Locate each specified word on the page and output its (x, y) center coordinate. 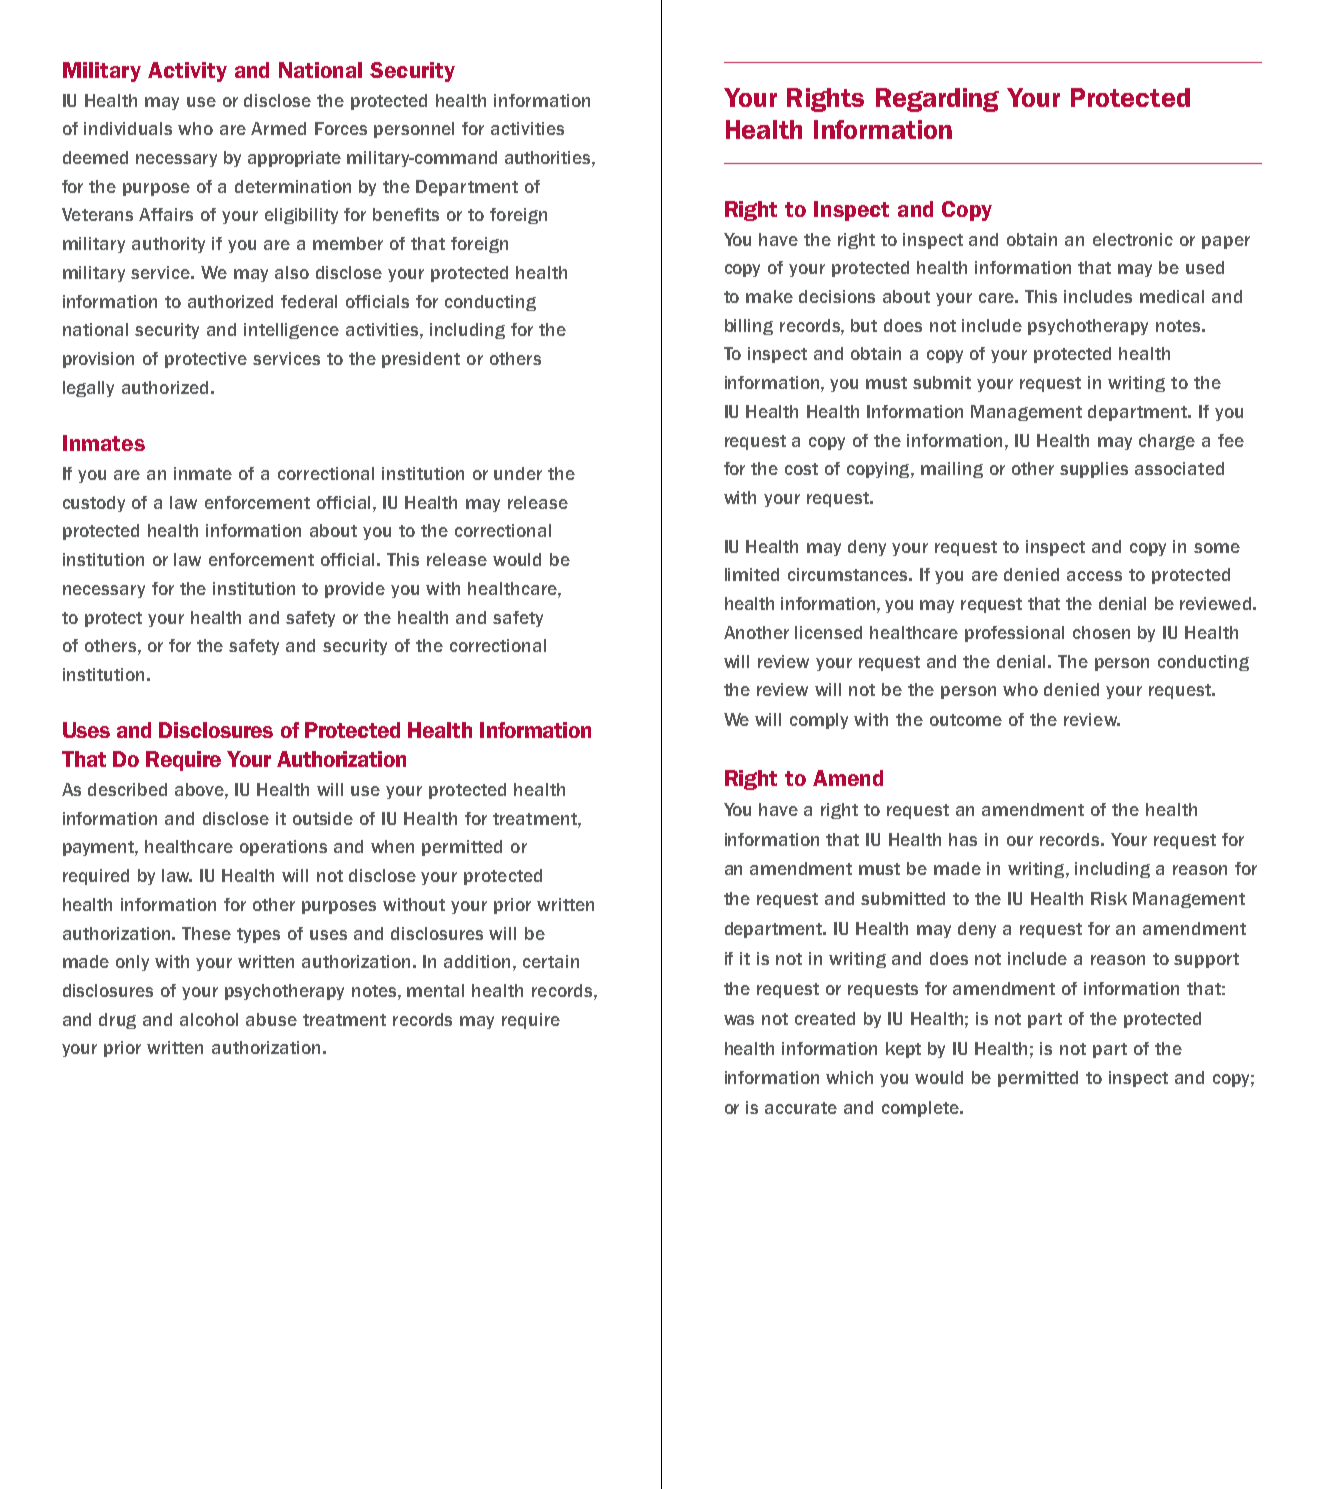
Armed (278, 128)
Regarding (937, 100)
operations (283, 848)
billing (749, 327)
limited (752, 574)
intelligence (291, 331)
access (1094, 576)
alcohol (209, 1019)
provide (355, 590)
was (739, 1020)
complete (921, 1109)
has (963, 839)
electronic (1133, 239)
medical (1172, 296)
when (392, 846)
